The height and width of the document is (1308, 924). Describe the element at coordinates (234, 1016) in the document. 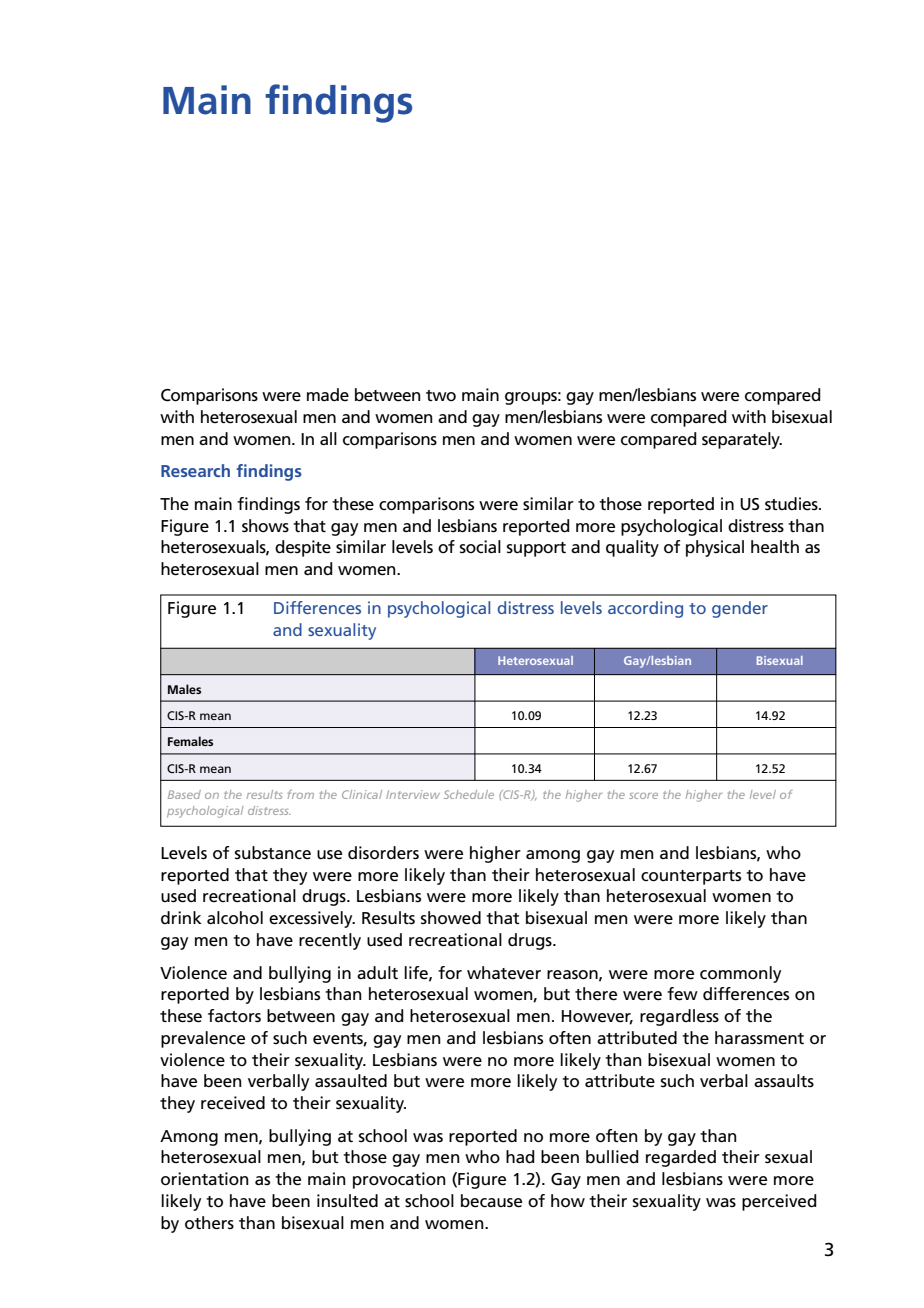

I see `factors` at that location.
